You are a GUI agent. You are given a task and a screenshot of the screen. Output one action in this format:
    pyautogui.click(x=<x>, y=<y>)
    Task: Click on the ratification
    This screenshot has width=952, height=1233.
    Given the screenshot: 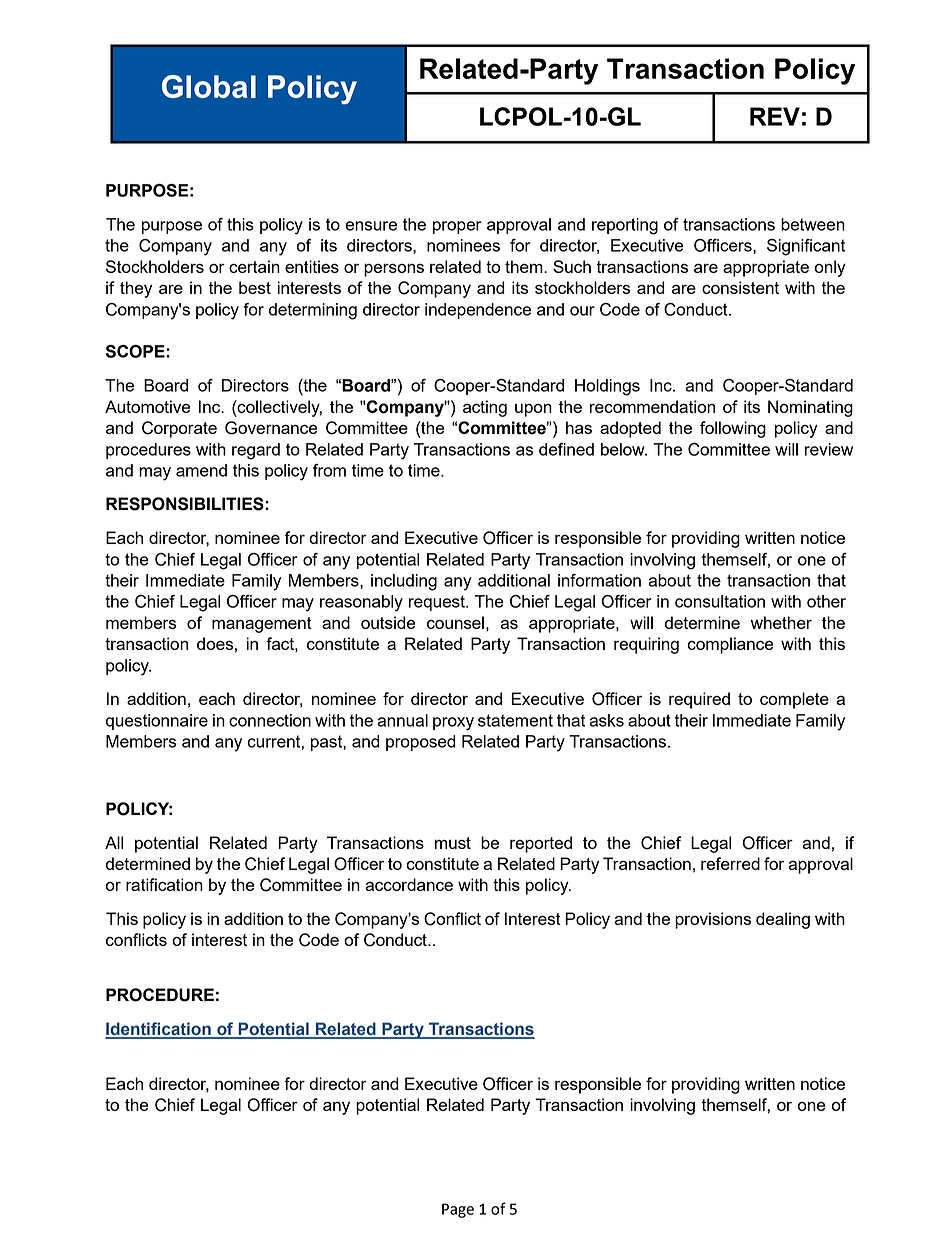 What is the action you would take?
    pyautogui.click(x=164, y=884)
